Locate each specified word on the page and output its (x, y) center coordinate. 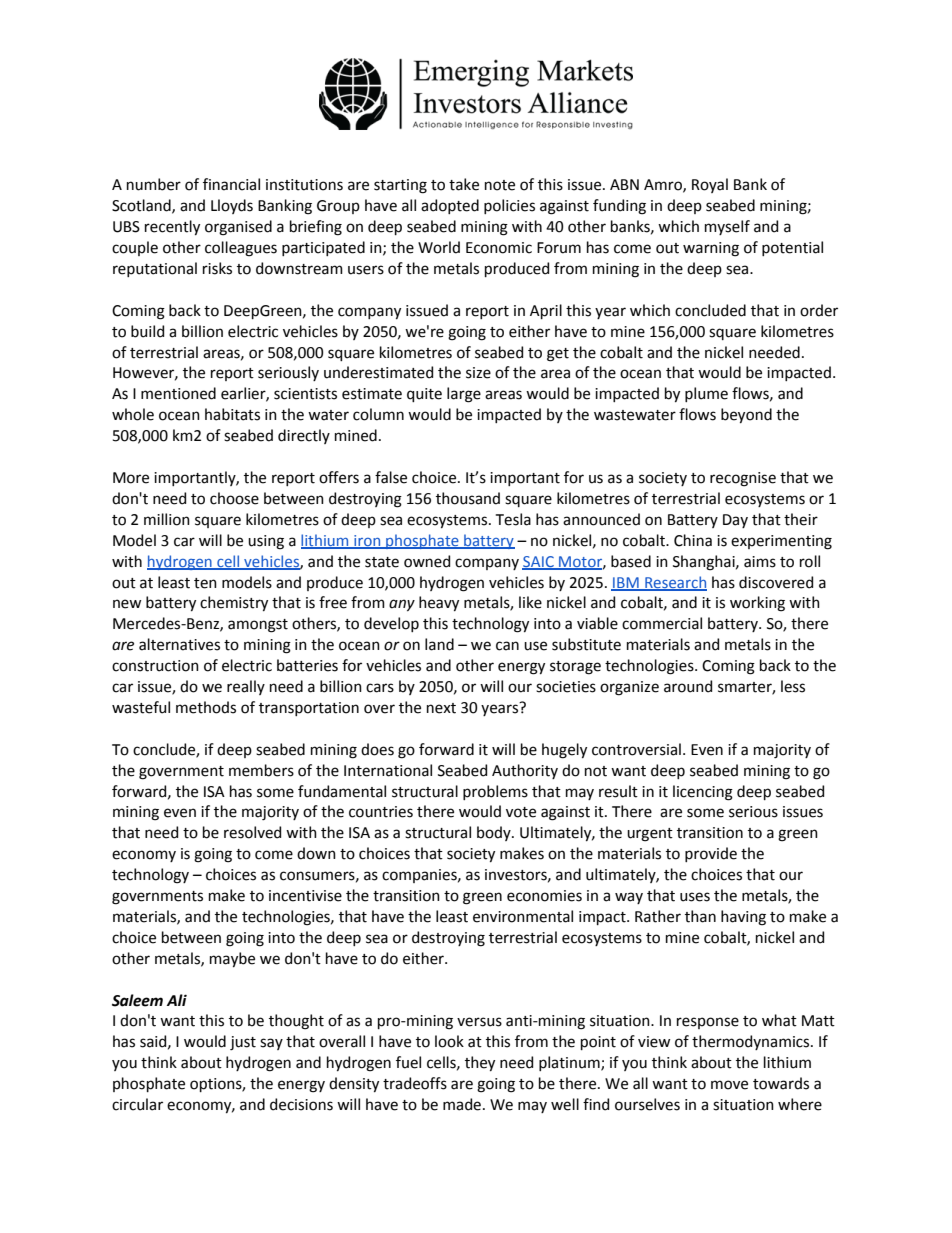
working (757, 604)
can (507, 646)
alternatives (179, 644)
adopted (450, 206)
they (480, 1063)
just (243, 1043)
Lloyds (232, 206)
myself (727, 227)
